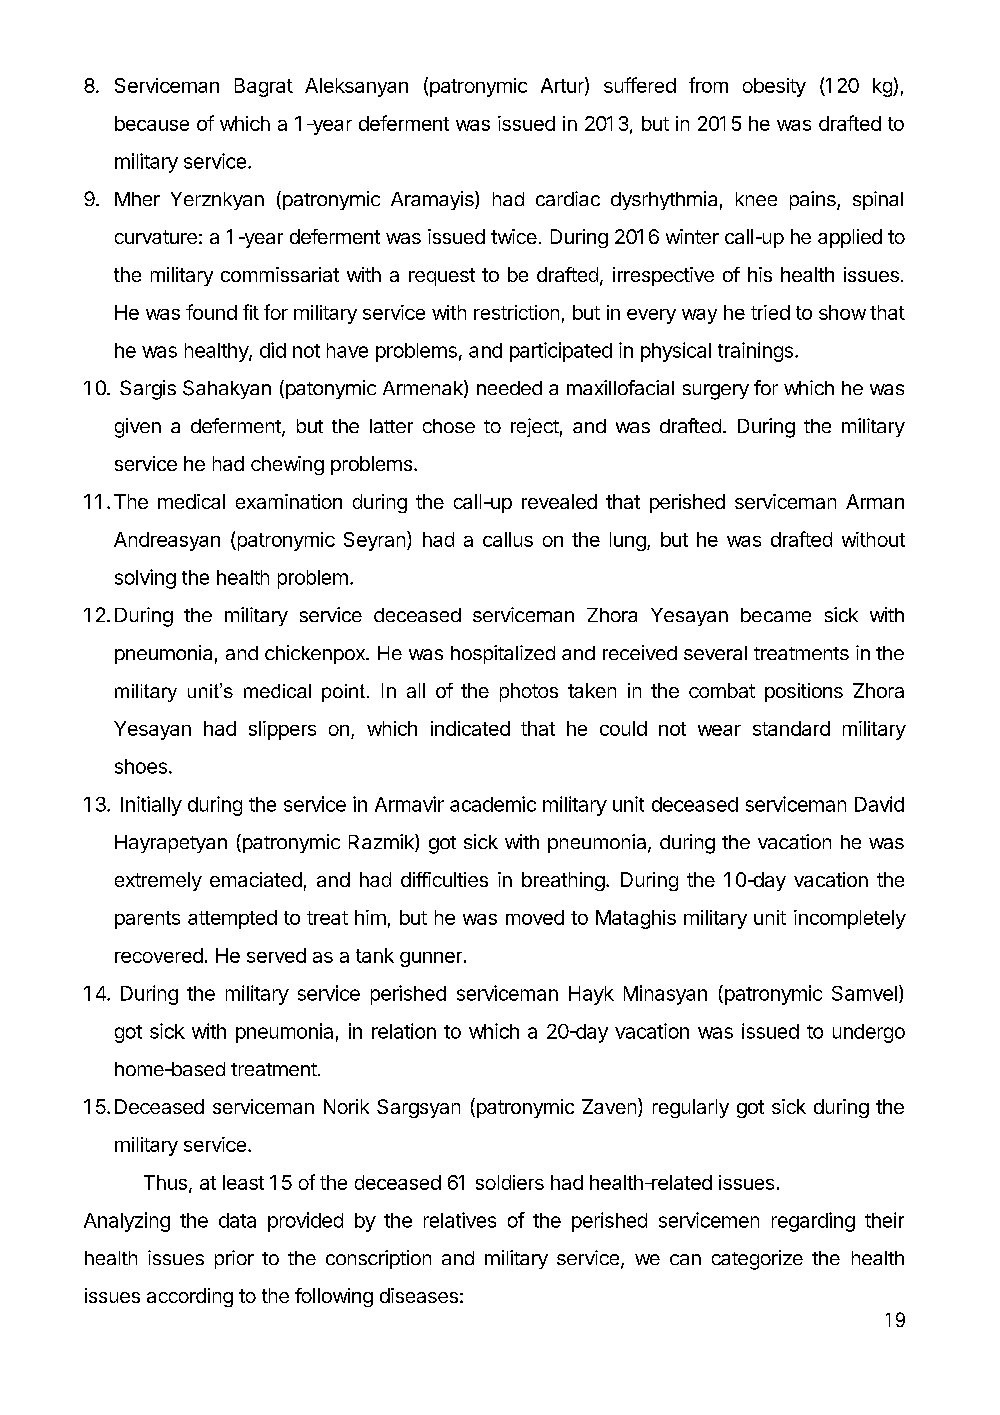 The height and width of the page is (1415, 1000). I want to click on Arman, so click(875, 501).
